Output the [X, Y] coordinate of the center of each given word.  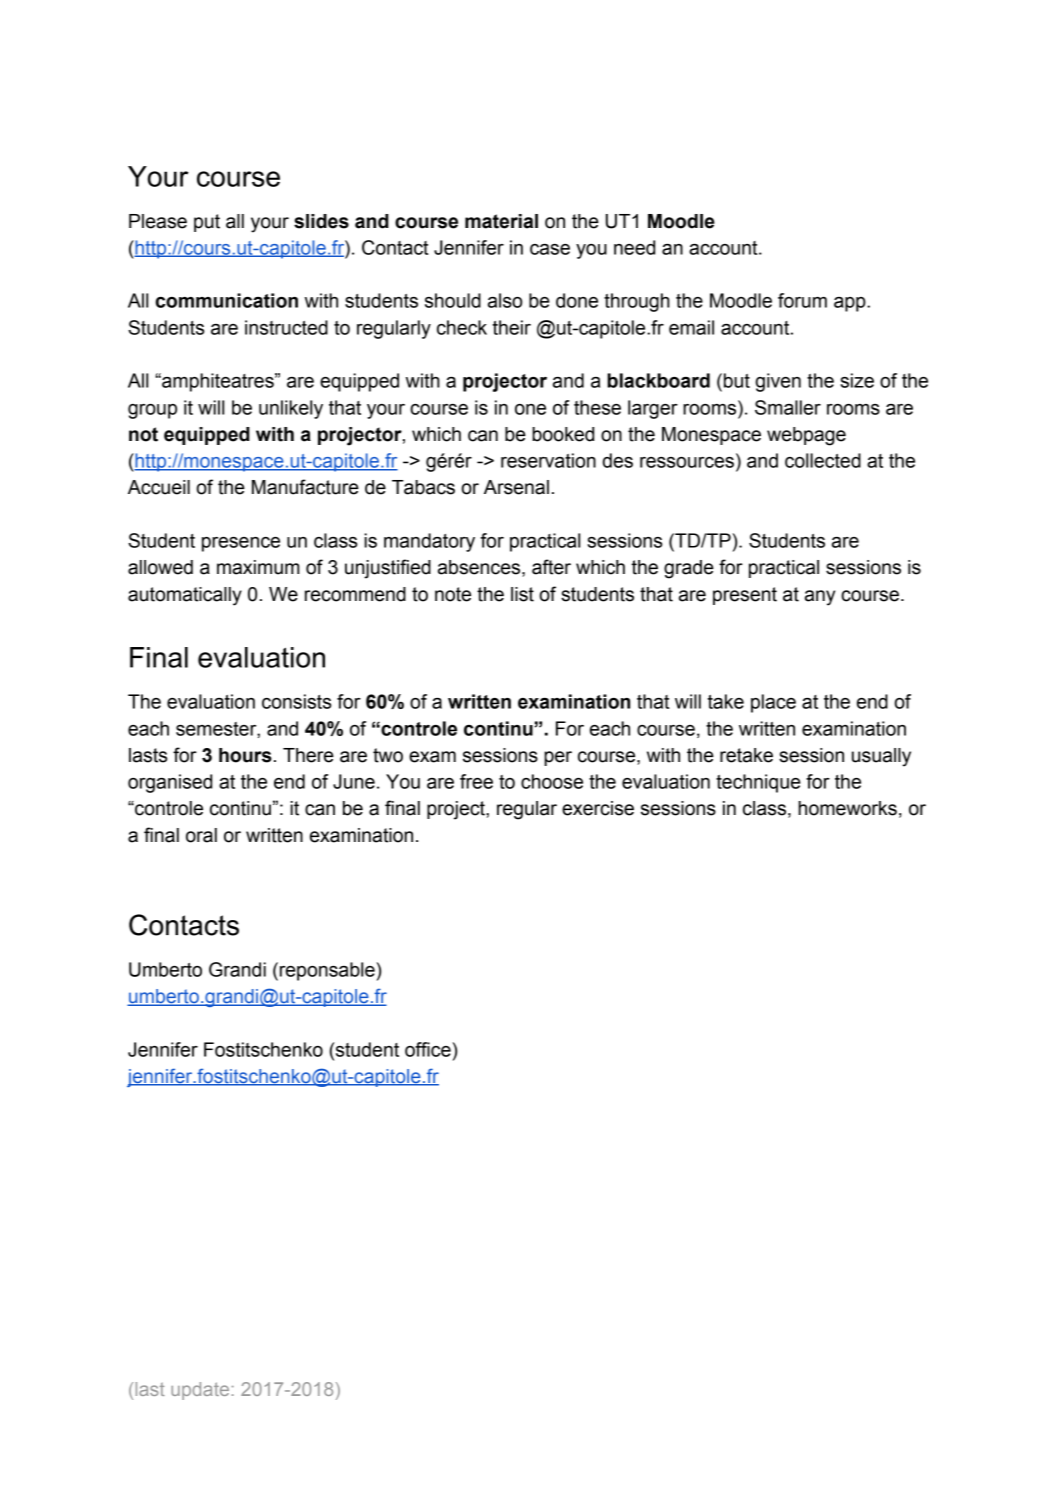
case [550, 249]
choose [552, 781]
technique [758, 783]
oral [201, 835]
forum [802, 300]
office [428, 1049]
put [207, 223]
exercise [598, 808]
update [200, 1391]
